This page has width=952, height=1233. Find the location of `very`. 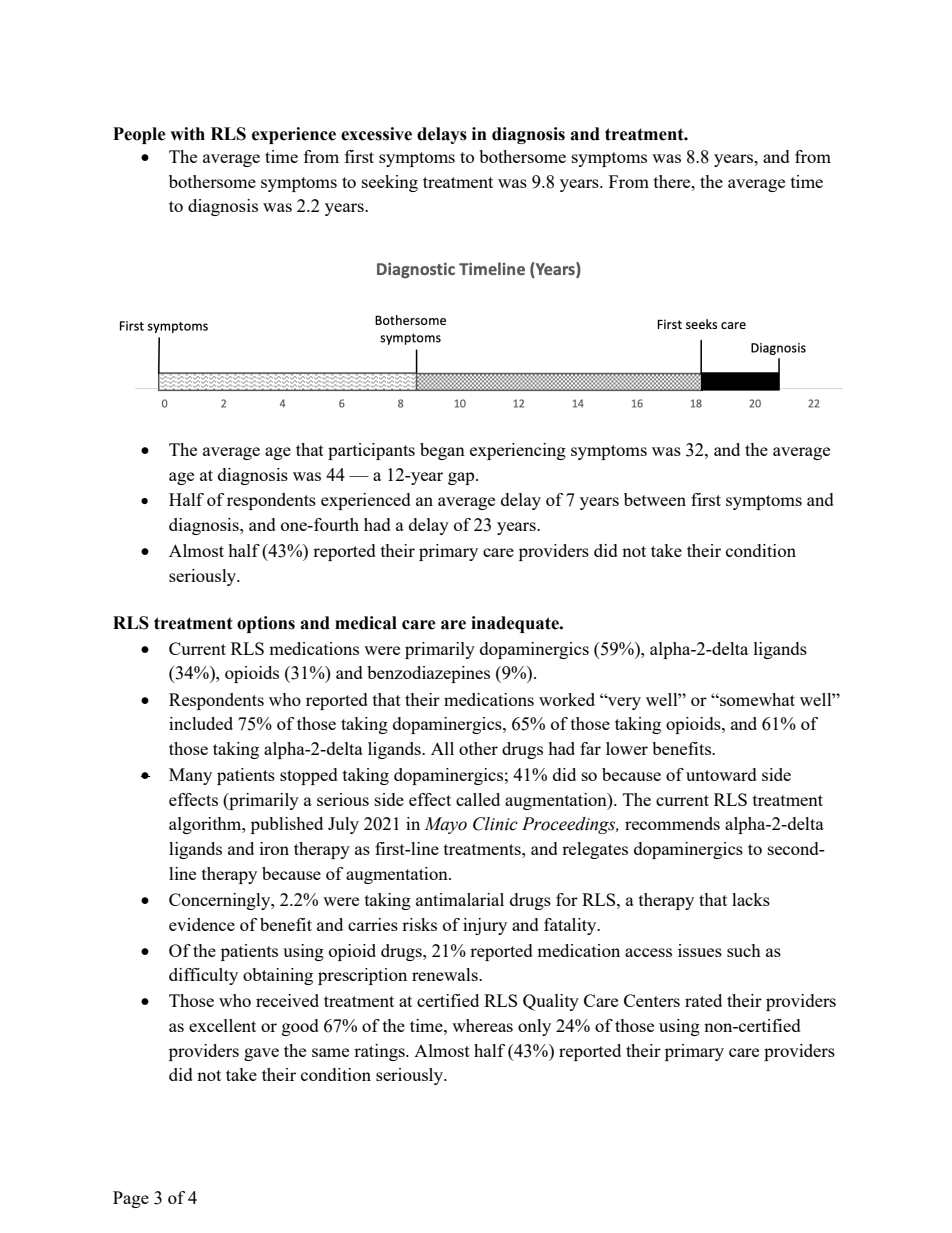

very is located at coordinates (623, 703).
